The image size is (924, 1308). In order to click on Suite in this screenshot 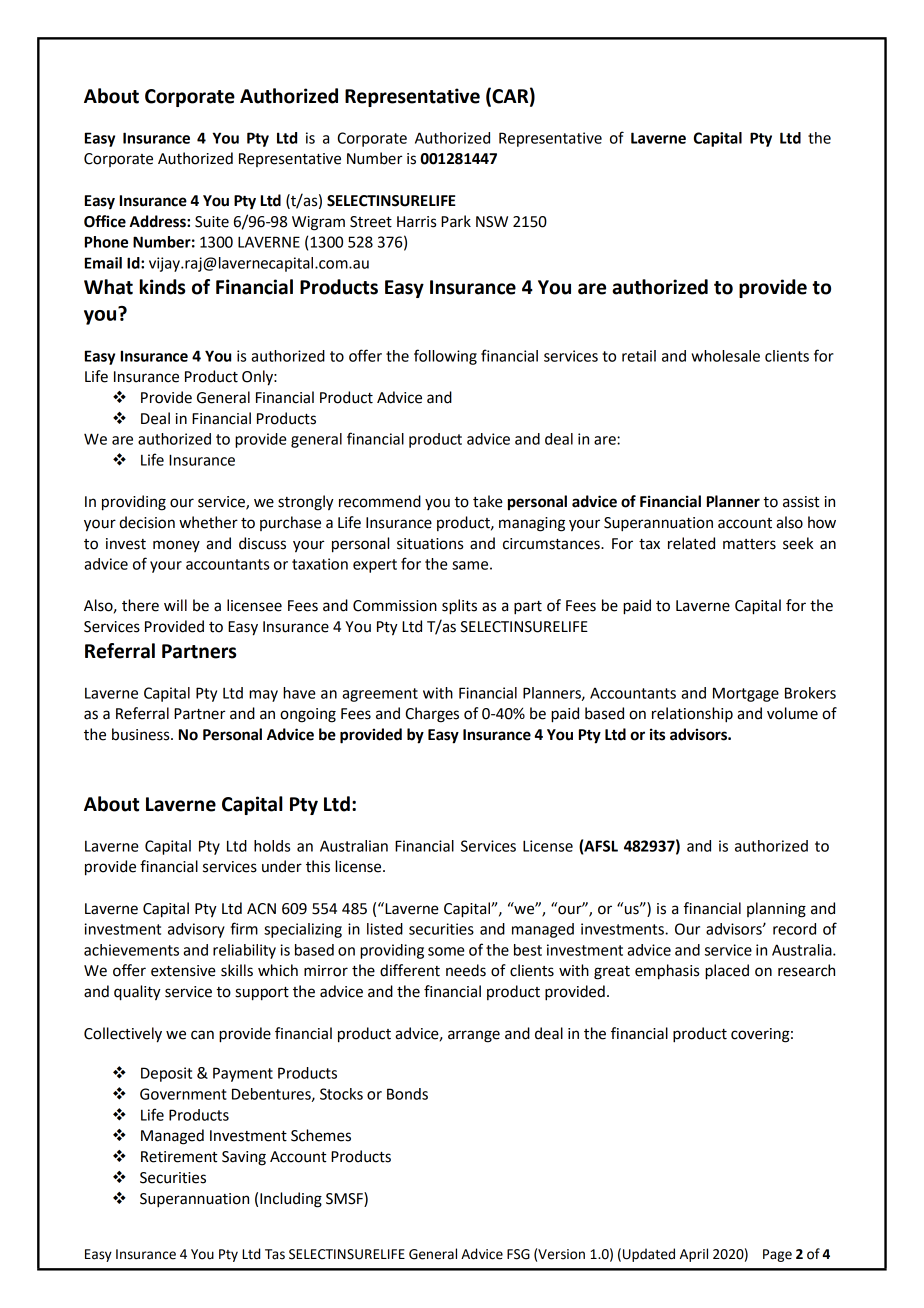, I will do `click(212, 222)`.
